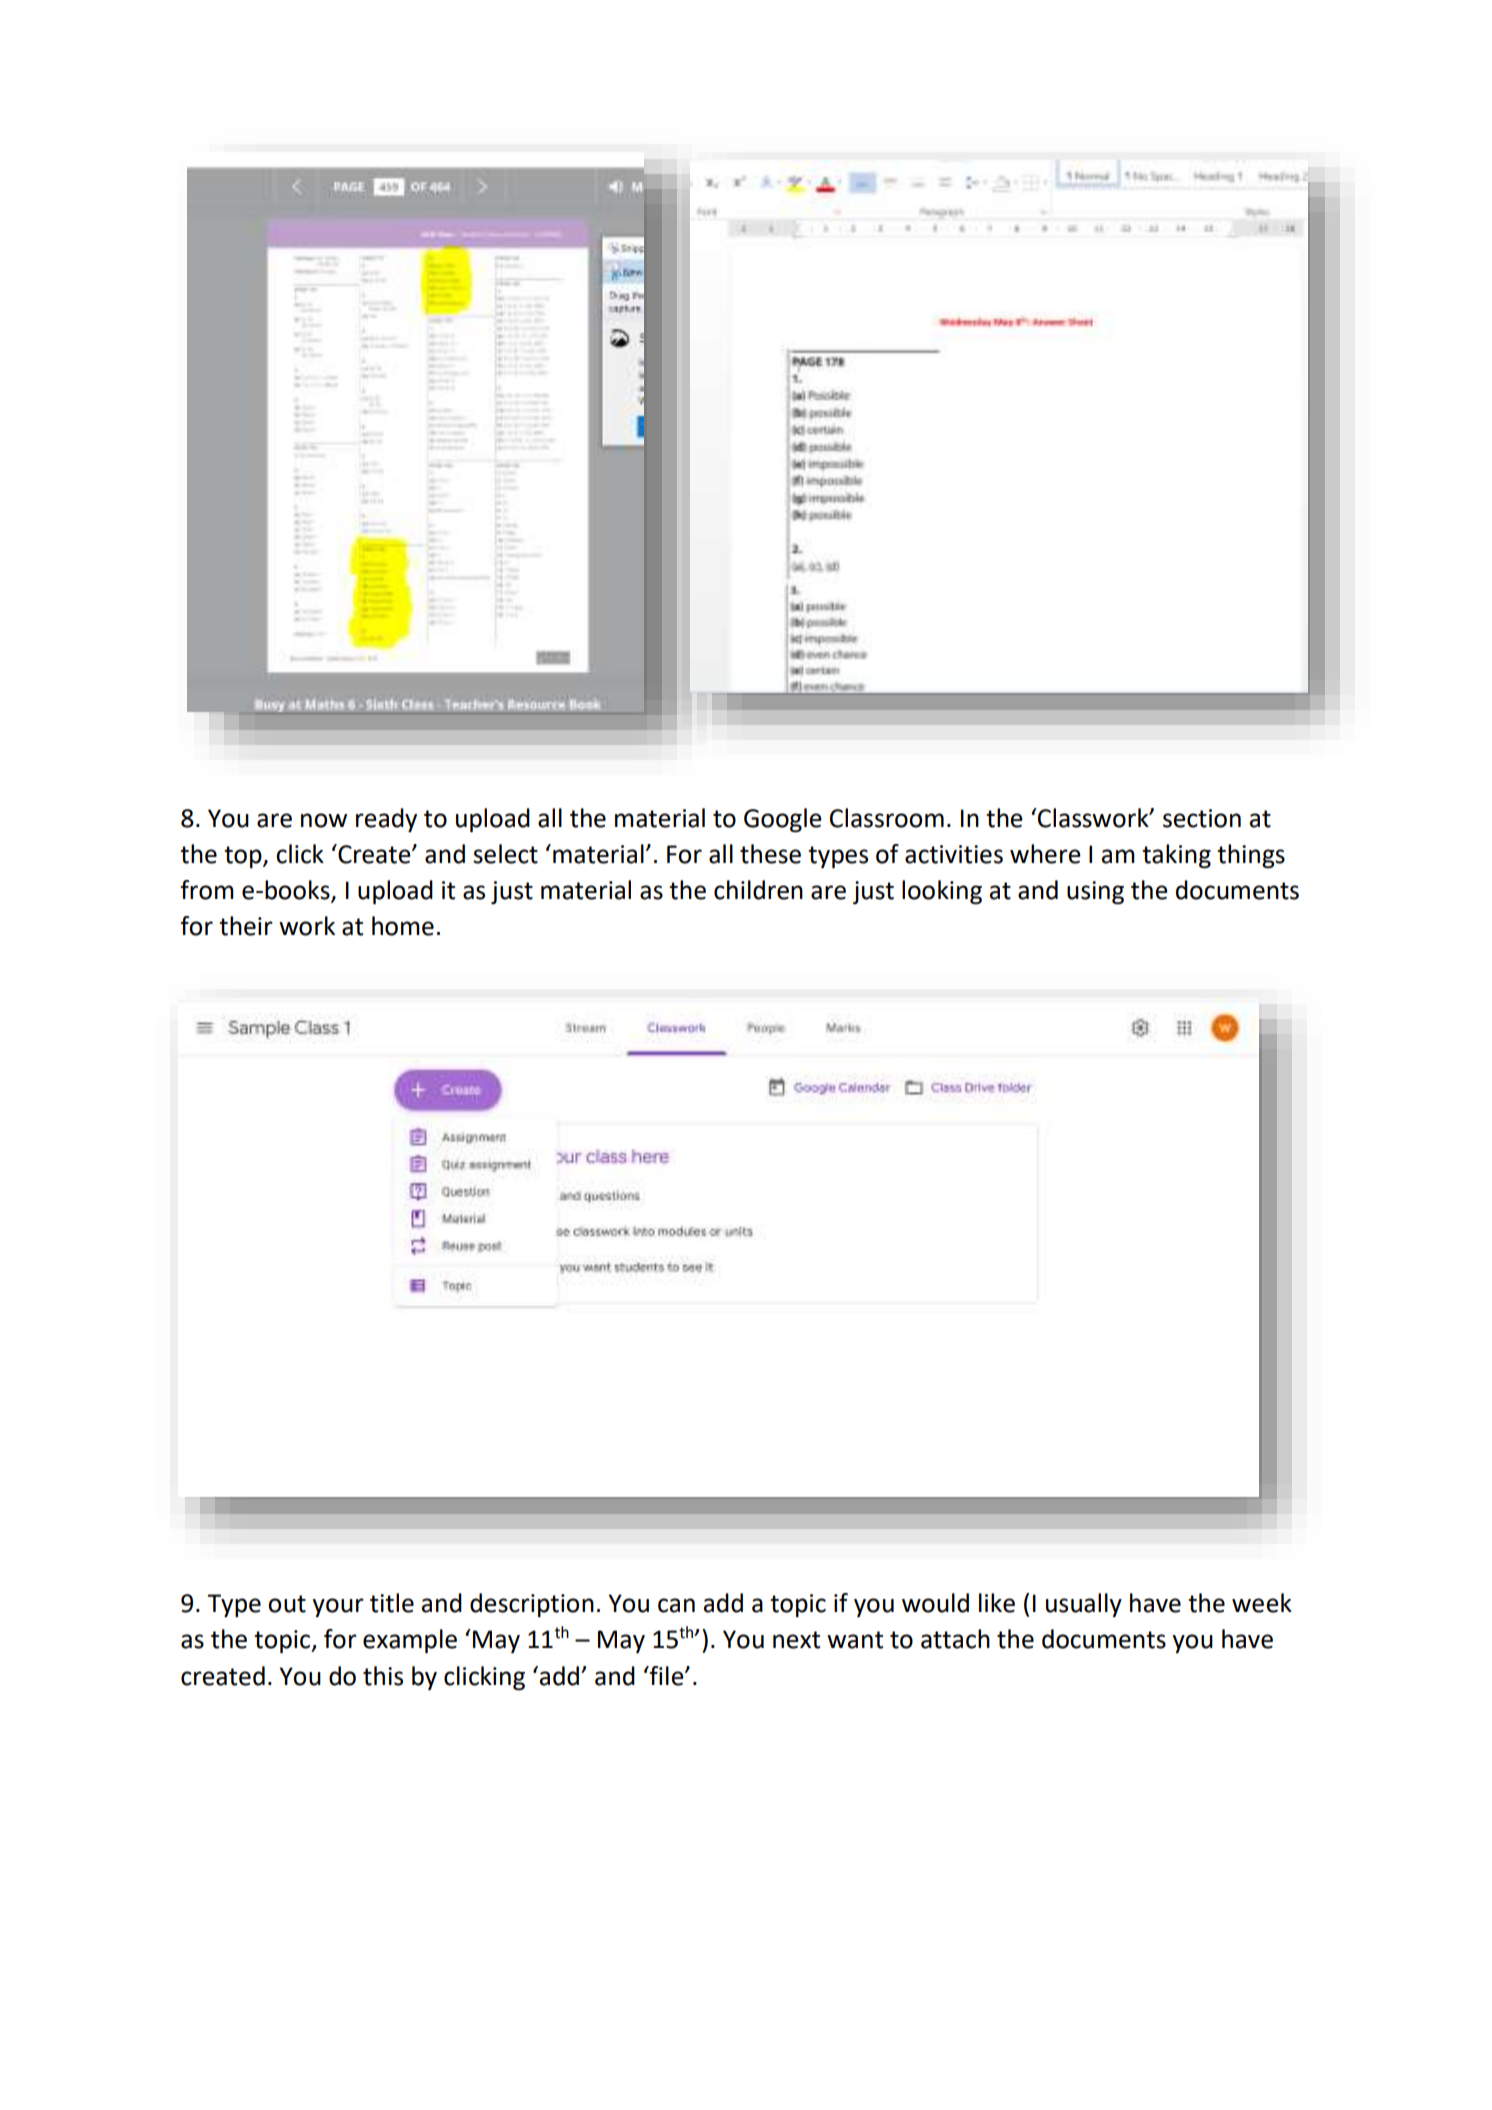 Image resolution: width=1492 pixels, height=2110 pixels. I want to click on using, so click(1095, 893).
